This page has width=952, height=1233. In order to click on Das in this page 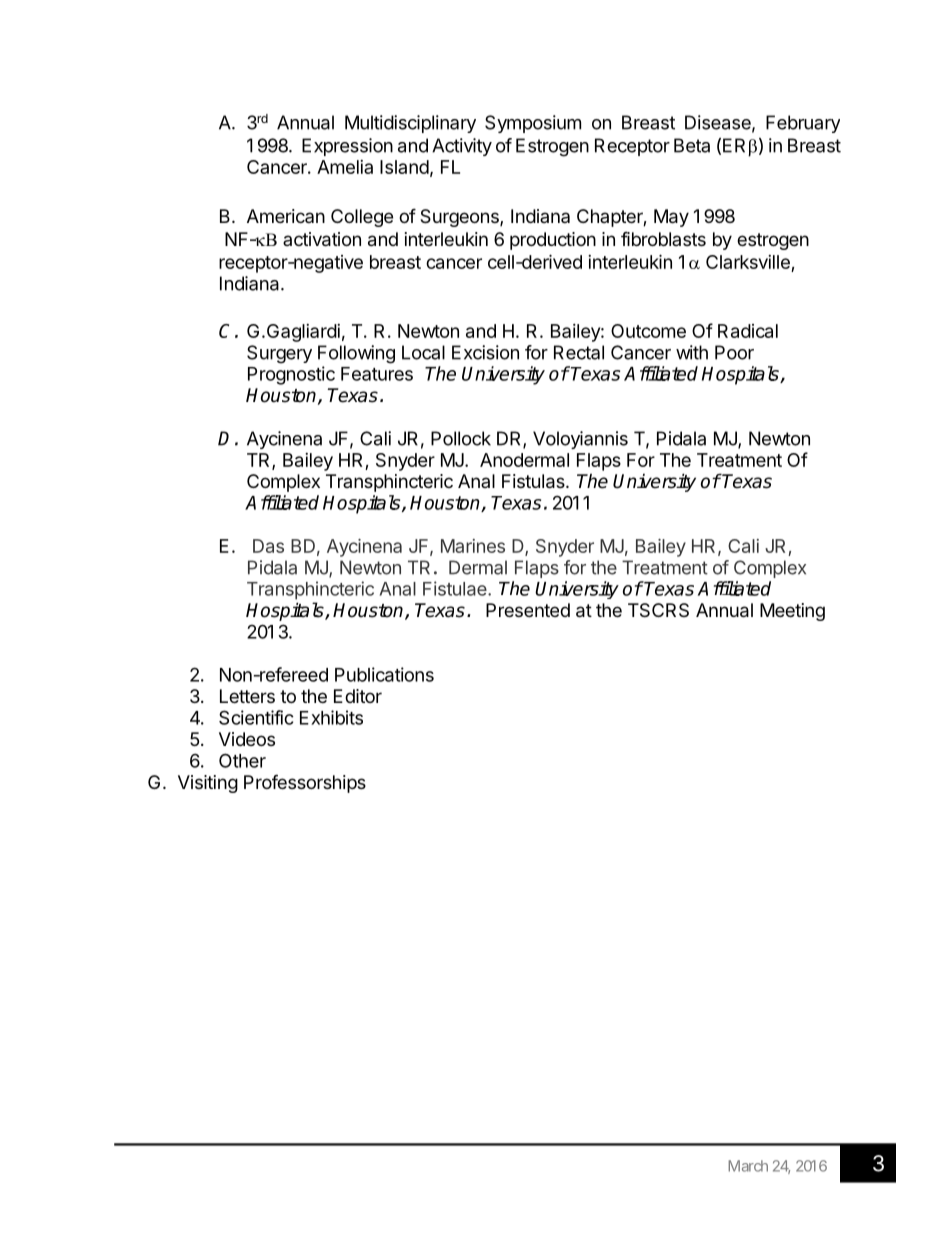, I will do `click(268, 546)`.
